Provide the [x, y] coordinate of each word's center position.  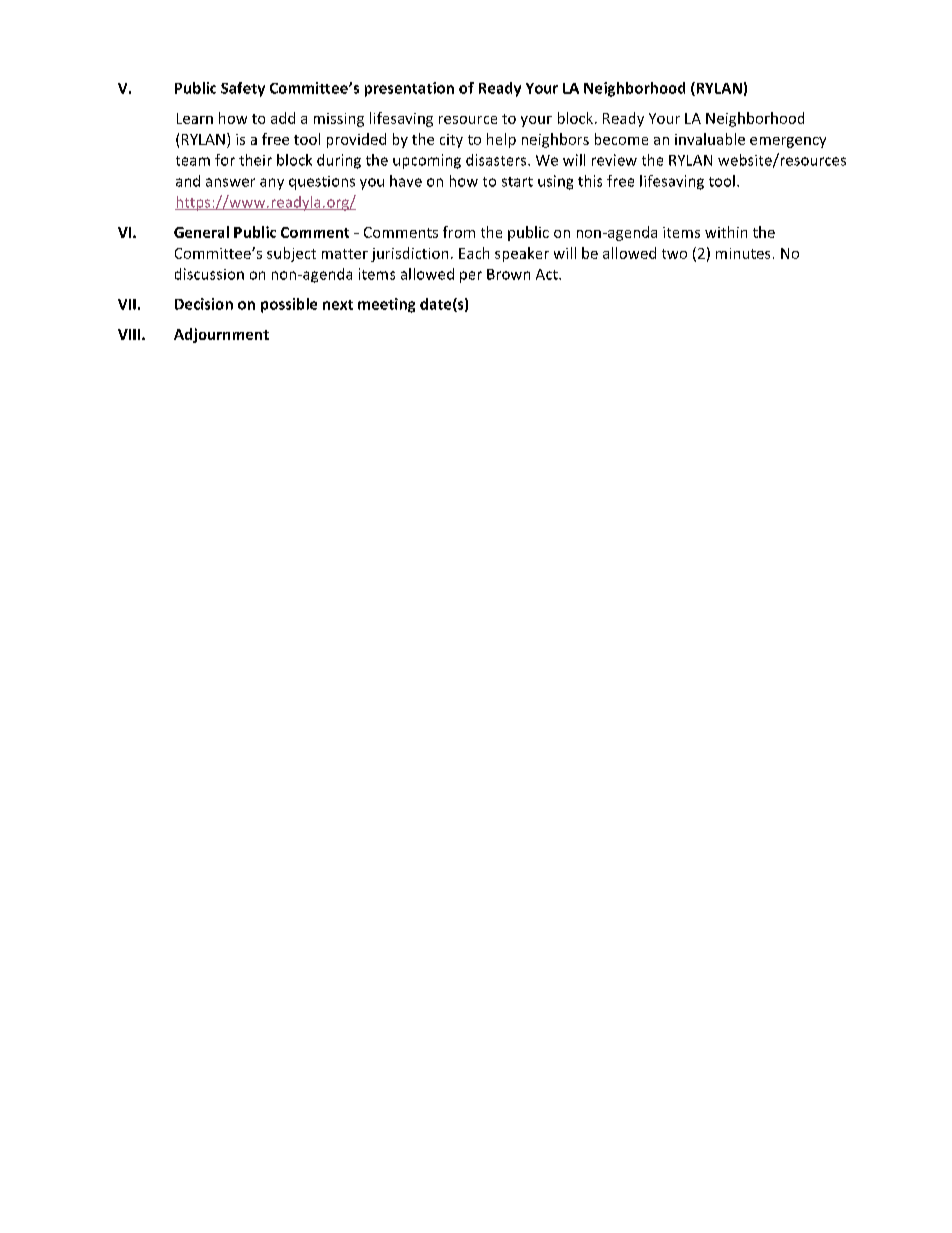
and [188, 181]
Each [474, 253]
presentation [409, 89]
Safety [243, 89]
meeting [386, 305]
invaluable [710, 139]
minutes [743, 253]
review [614, 160]
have [406, 181]
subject [291, 254]
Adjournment [221, 335]
